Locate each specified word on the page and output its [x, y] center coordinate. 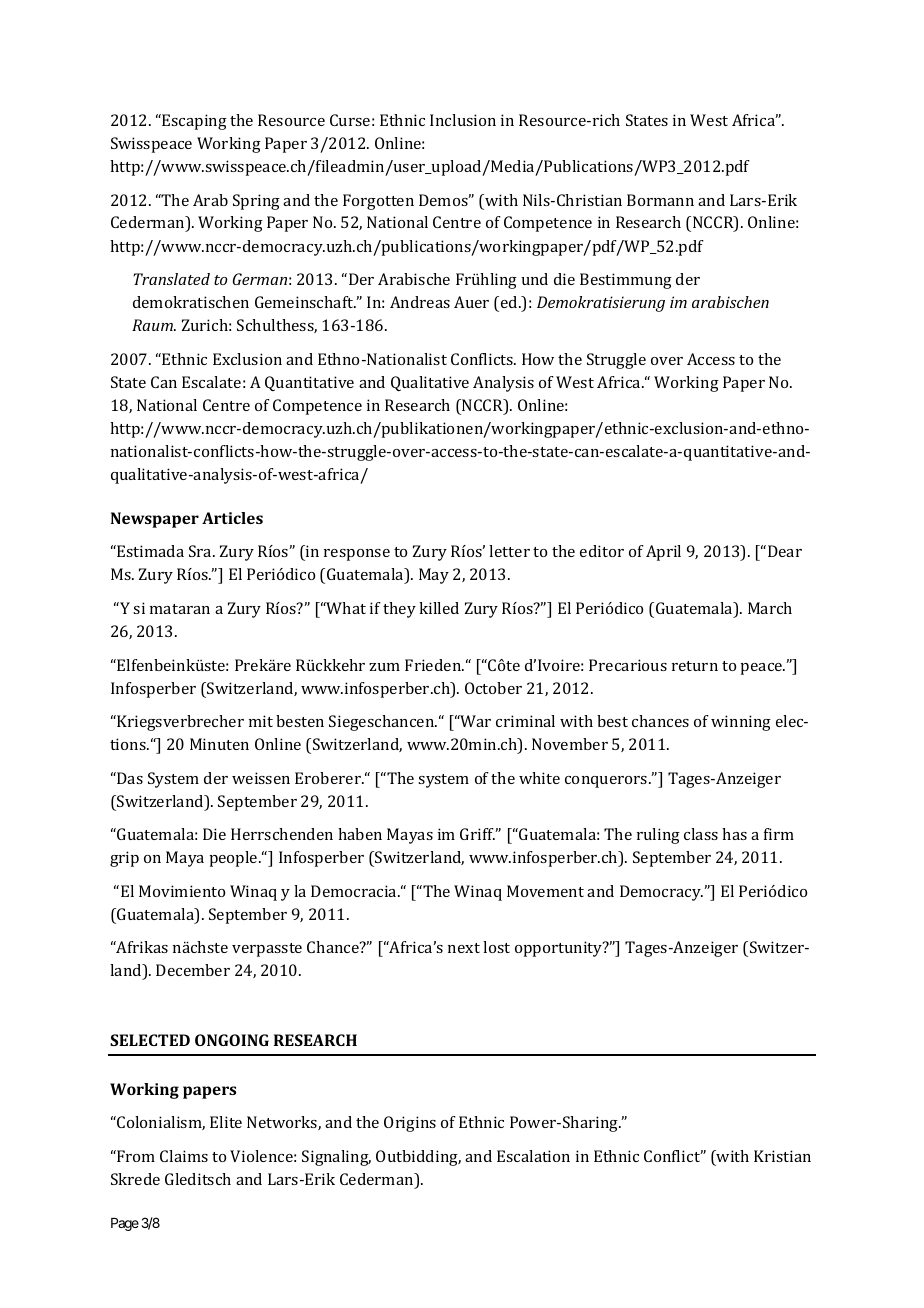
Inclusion [463, 120]
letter [509, 551]
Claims [184, 1156]
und [535, 279]
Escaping [193, 122]
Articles [232, 518]
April [663, 553]
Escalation [533, 1156]
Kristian [782, 1156]
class [701, 834]
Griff [478, 834]
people [234, 859]
